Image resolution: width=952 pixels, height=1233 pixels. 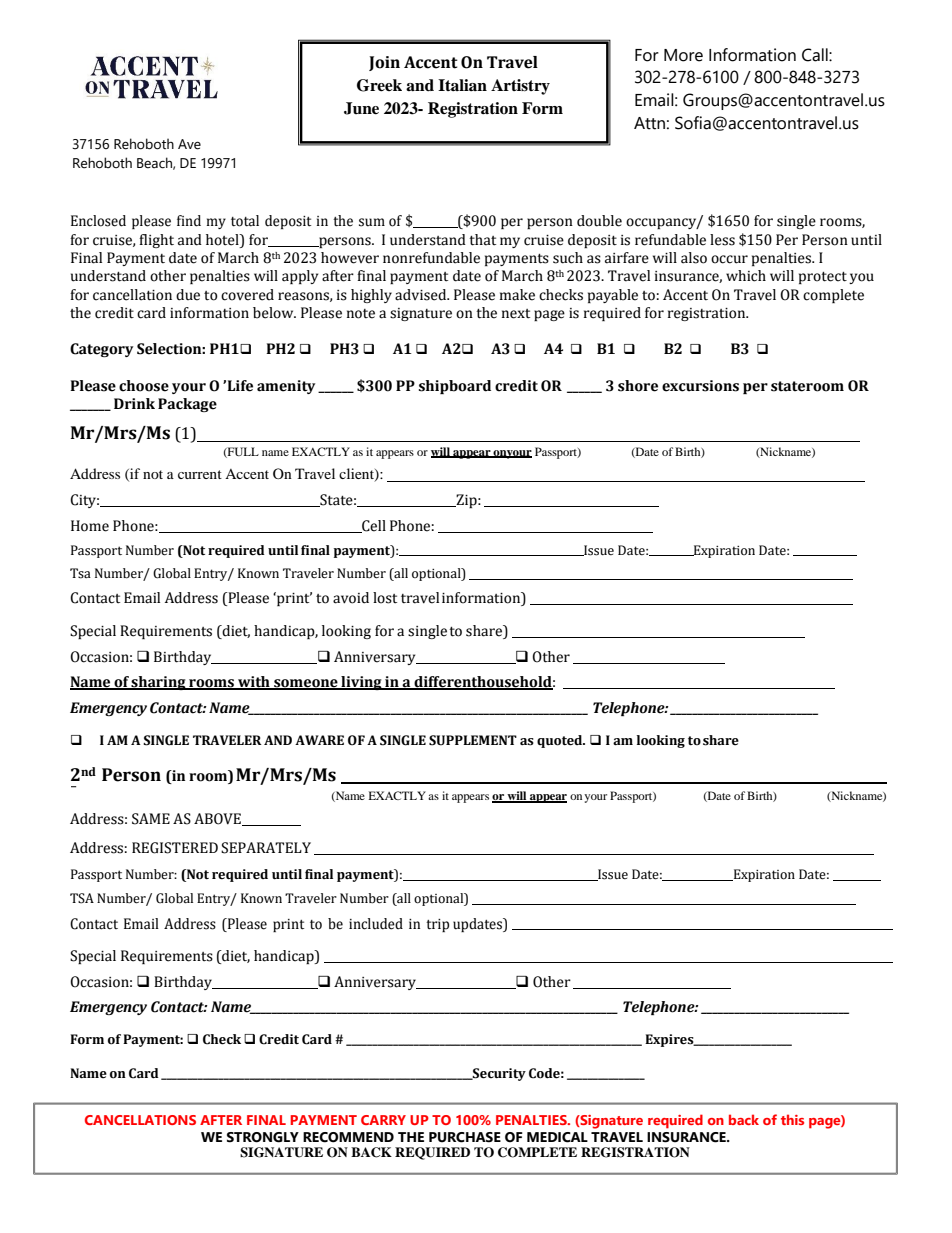 What do you see at coordinates (385, 598) in the page?
I see `lost` at bounding box center [385, 598].
